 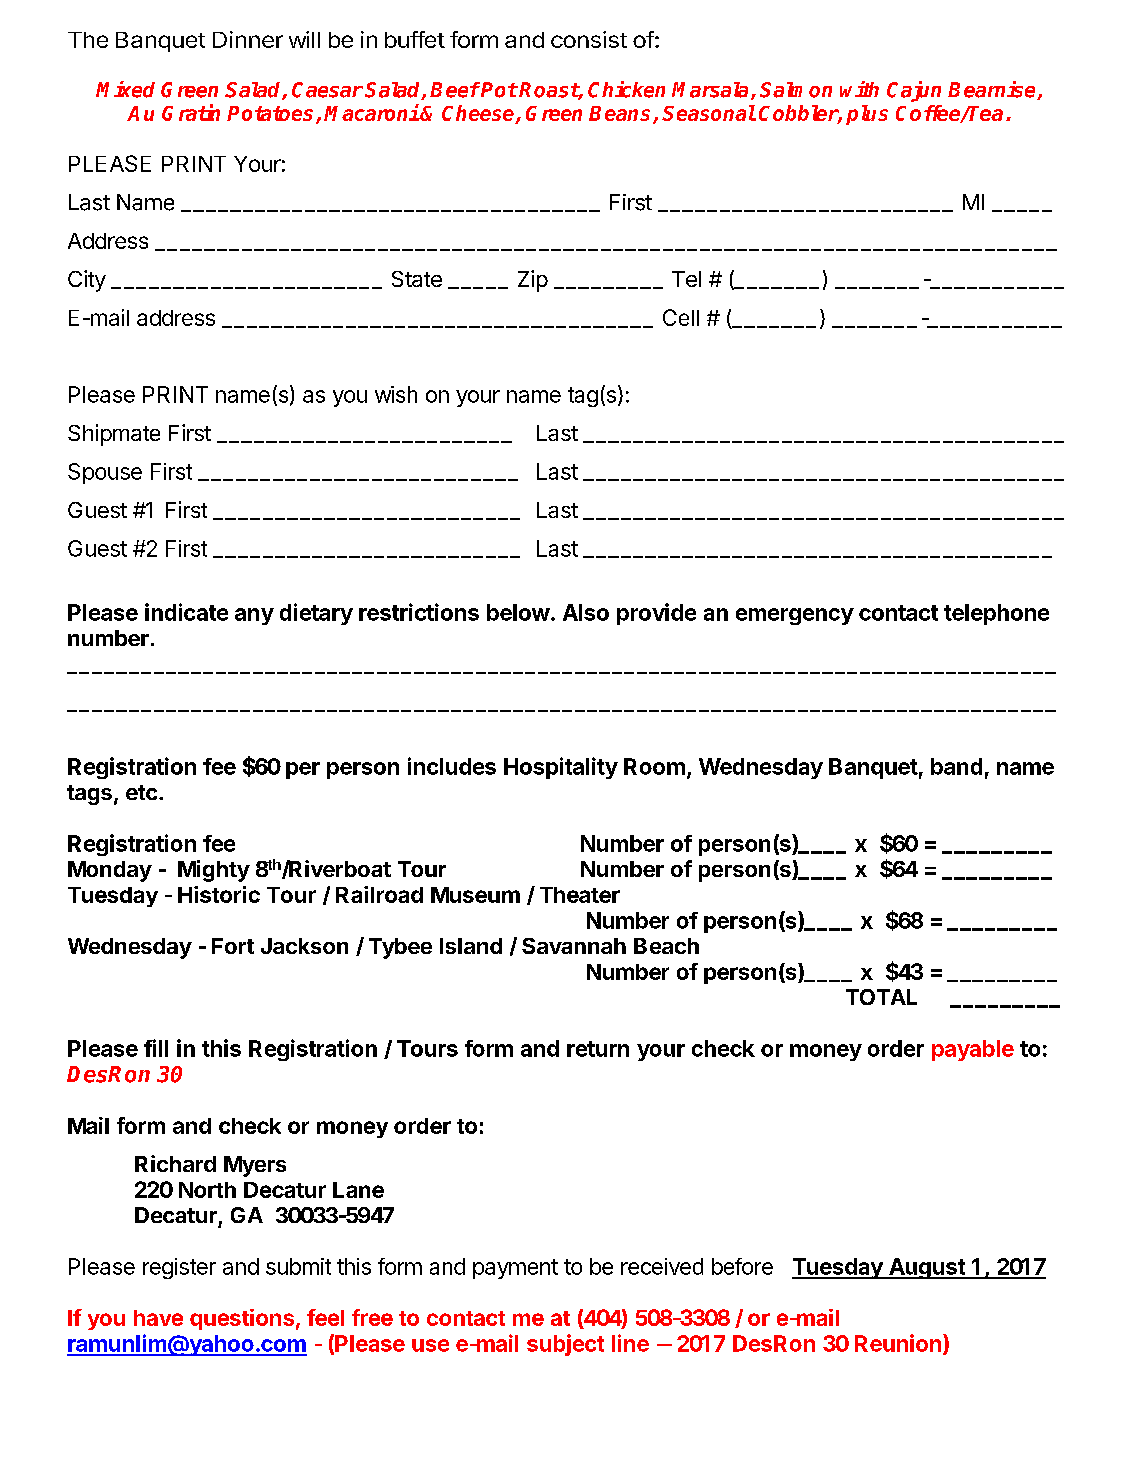 I want to click on Hospitality, so click(x=561, y=768).
